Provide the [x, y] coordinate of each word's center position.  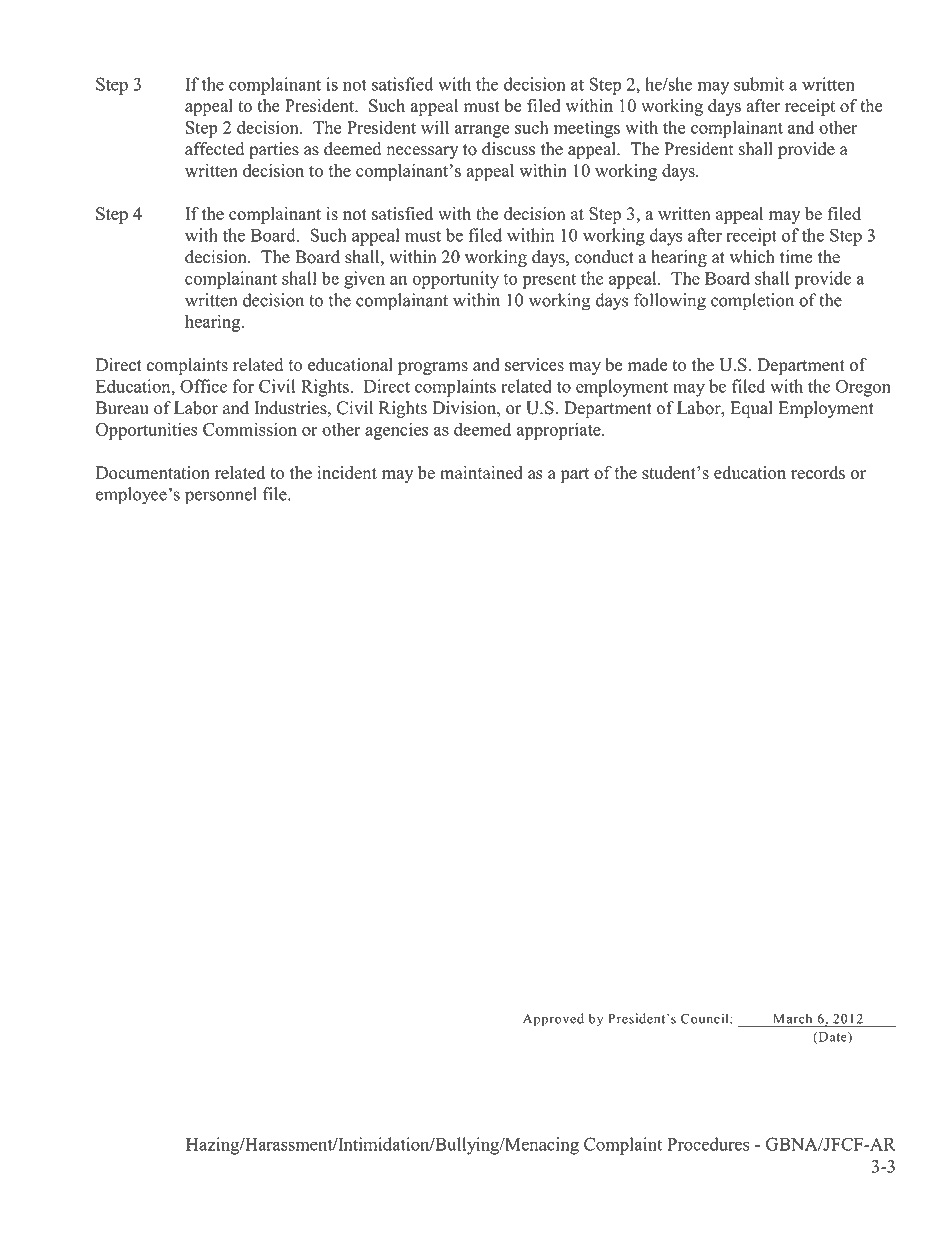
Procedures [708, 1144]
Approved [553, 1020]
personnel [221, 496]
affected [215, 149]
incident [347, 472]
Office [203, 386]
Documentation [153, 473]
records [818, 473]
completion [752, 301]
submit [759, 84]
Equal [751, 409]
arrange [482, 131]
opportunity [455, 280]
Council [706, 1018]
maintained [481, 472]
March [792, 1019]
